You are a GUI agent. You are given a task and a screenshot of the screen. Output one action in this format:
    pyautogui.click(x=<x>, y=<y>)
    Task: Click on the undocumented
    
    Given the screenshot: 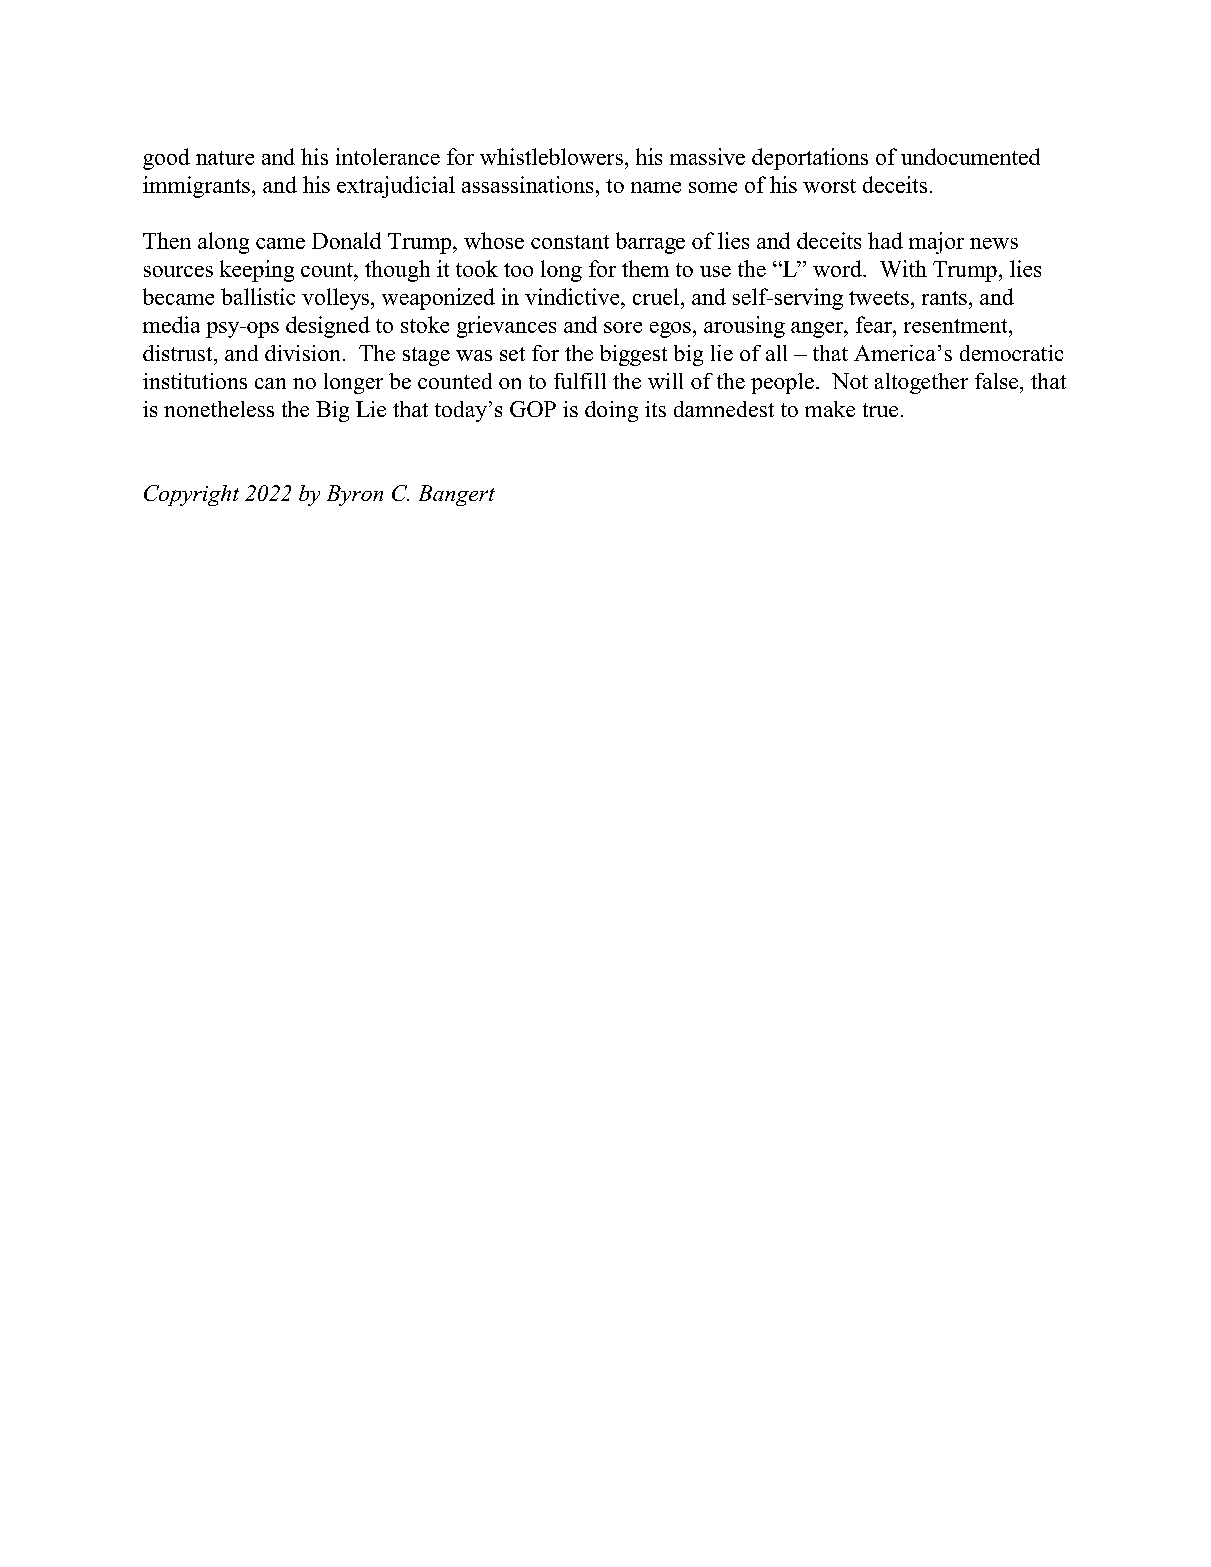 What is the action you would take?
    pyautogui.click(x=970, y=156)
